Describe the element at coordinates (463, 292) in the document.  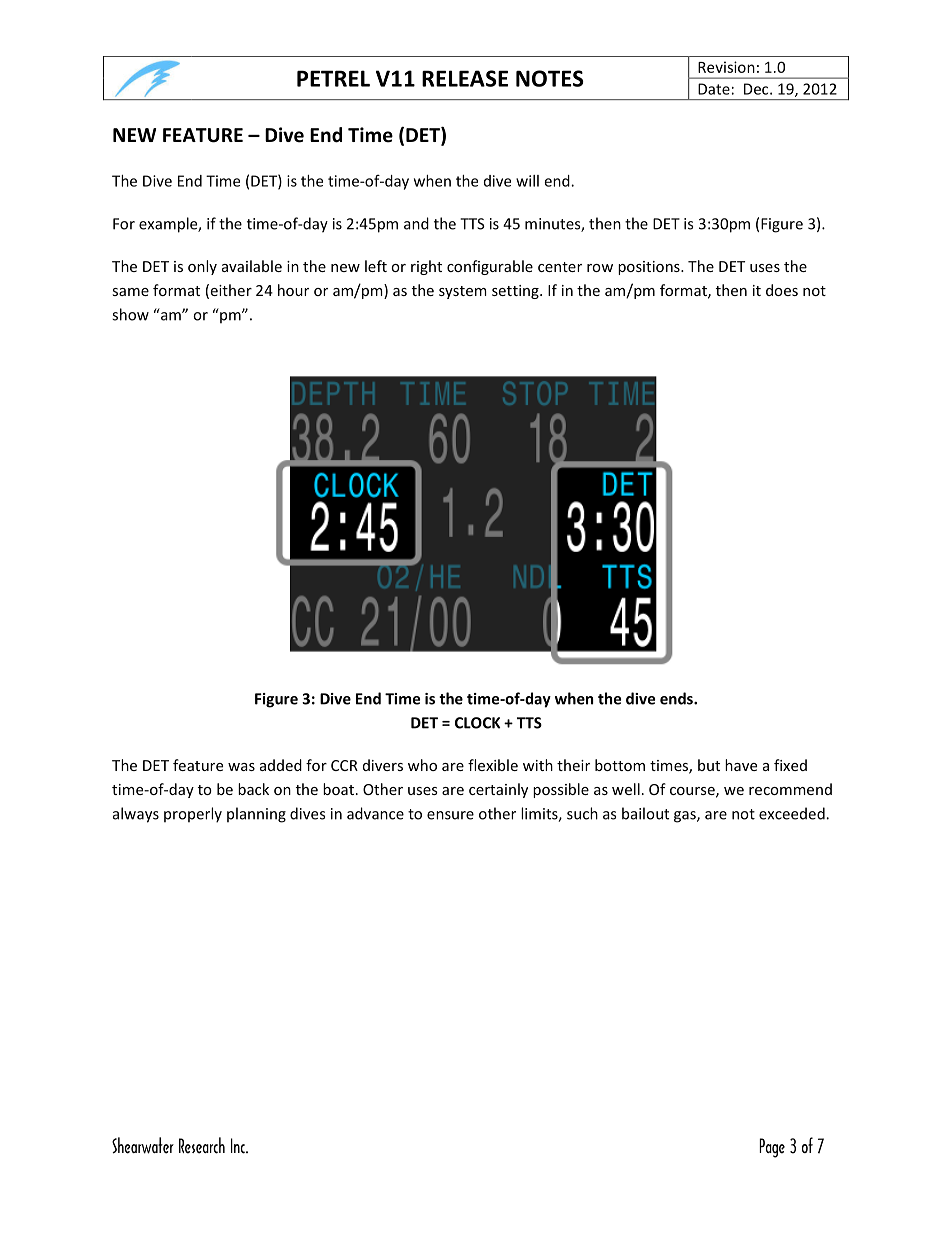
I see `system` at that location.
